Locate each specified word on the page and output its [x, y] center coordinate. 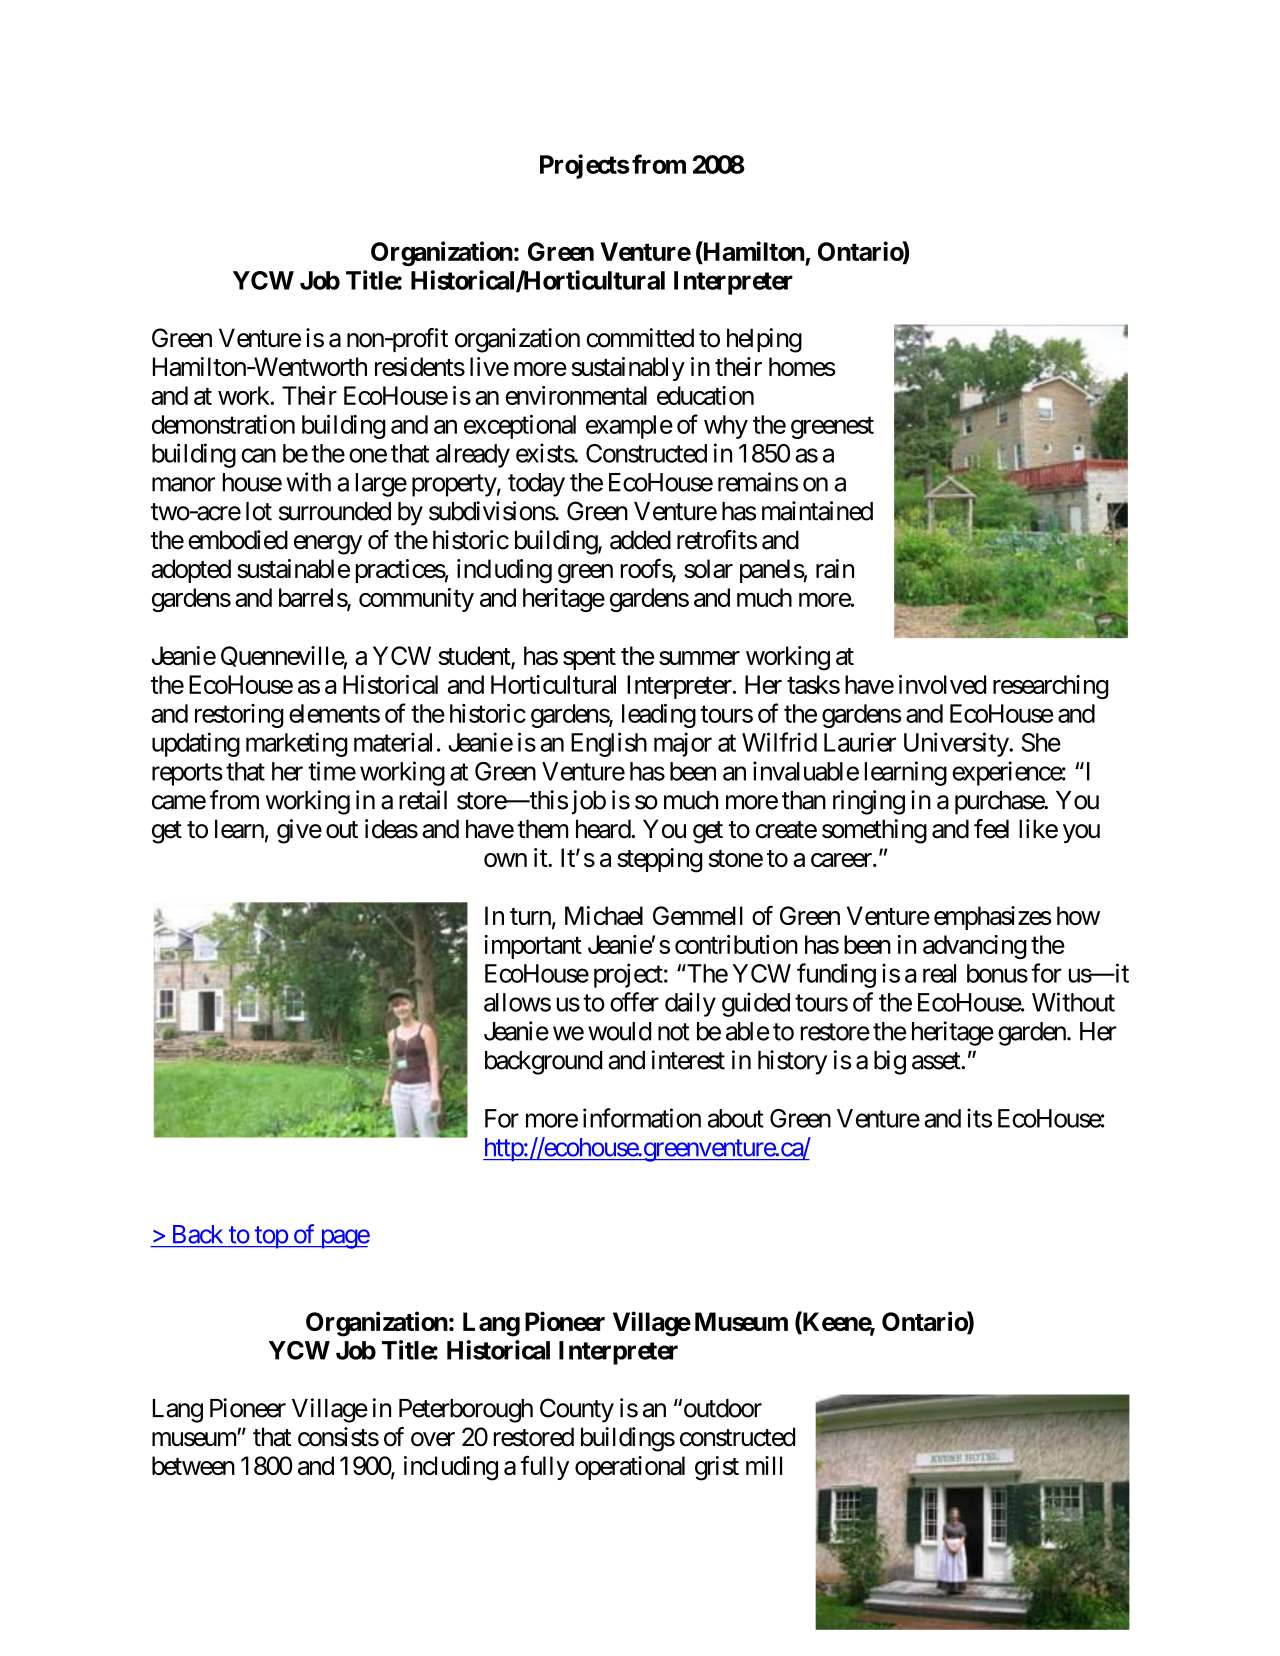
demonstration [223, 424]
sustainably [628, 369]
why [726, 427]
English [609, 744]
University [957, 744]
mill [764, 1465]
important [533, 947]
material [393, 742]
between [193, 1465]
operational [630, 1468]
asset [937, 1061]
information [642, 1118]
